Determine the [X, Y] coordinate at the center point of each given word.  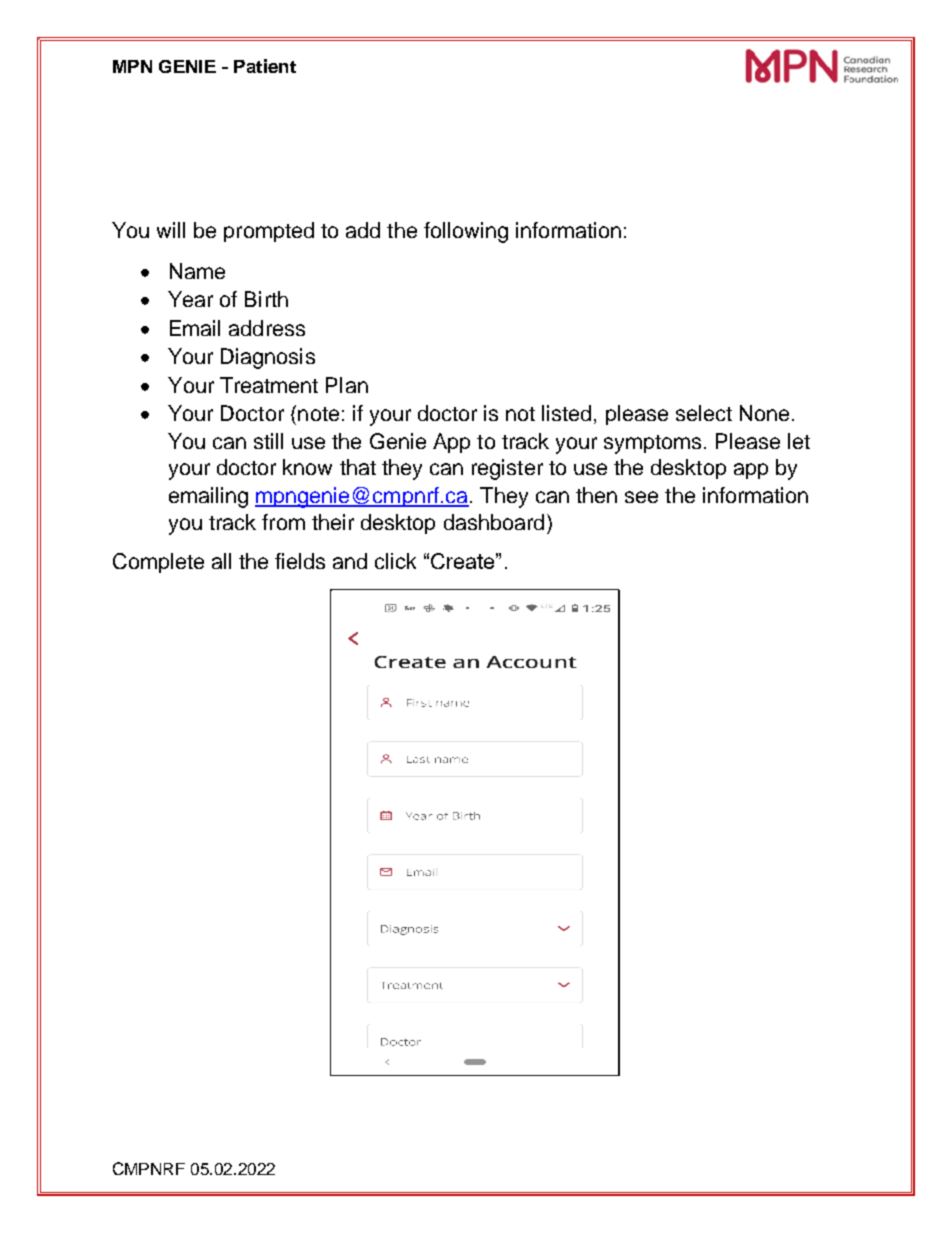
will [171, 230]
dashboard [494, 522]
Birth [266, 299]
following [466, 232]
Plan [347, 385]
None [764, 413]
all [221, 561]
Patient [265, 66]
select [704, 413]
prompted [269, 232]
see [641, 497]
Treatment [269, 385]
